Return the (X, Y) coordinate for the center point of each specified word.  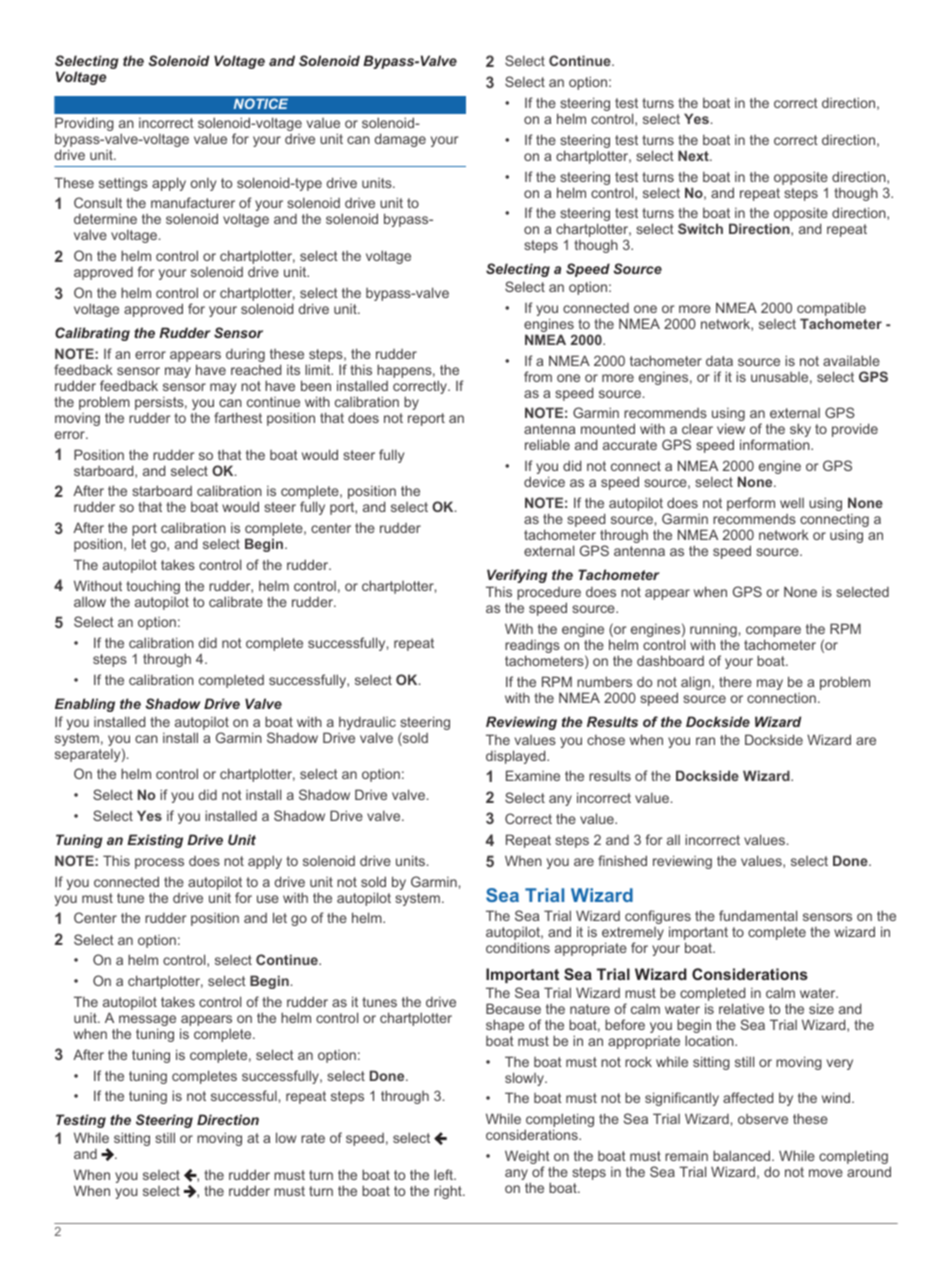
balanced (743, 1155)
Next (694, 155)
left (445, 1174)
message (146, 1022)
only (203, 184)
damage (400, 140)
